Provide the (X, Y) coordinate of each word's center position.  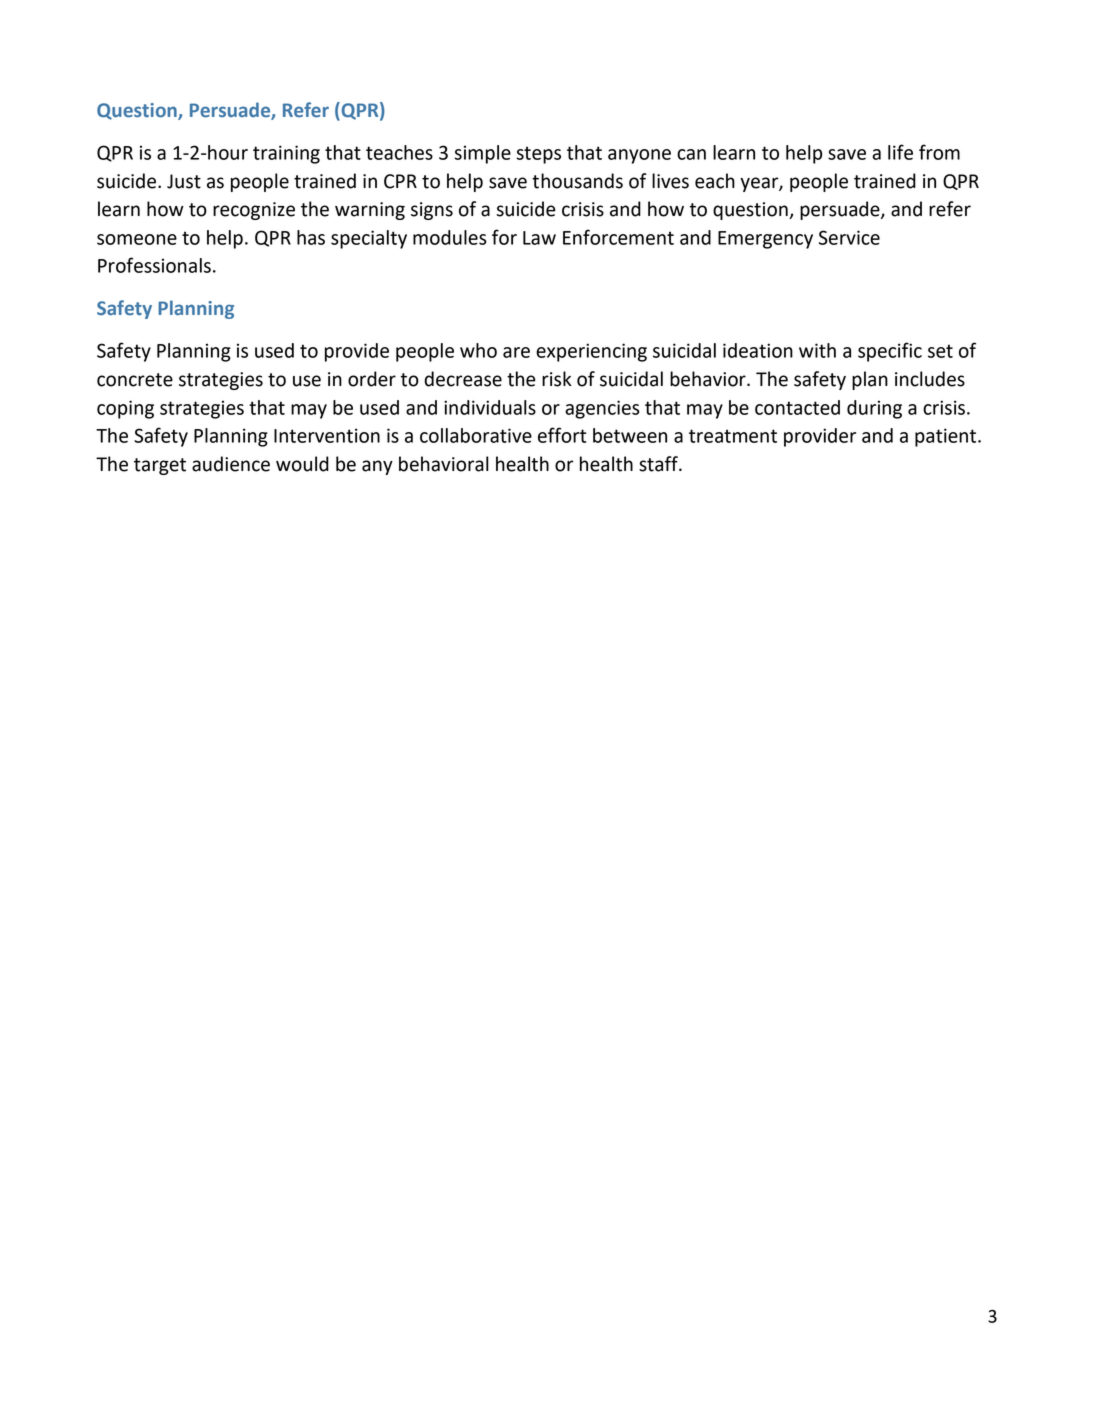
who (478, 350)
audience (231, 464)
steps (539, 155)
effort (562, 435)
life (900, 152)
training (286, 154)
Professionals (154, 265)
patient (947, 437)
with (817, 350)
